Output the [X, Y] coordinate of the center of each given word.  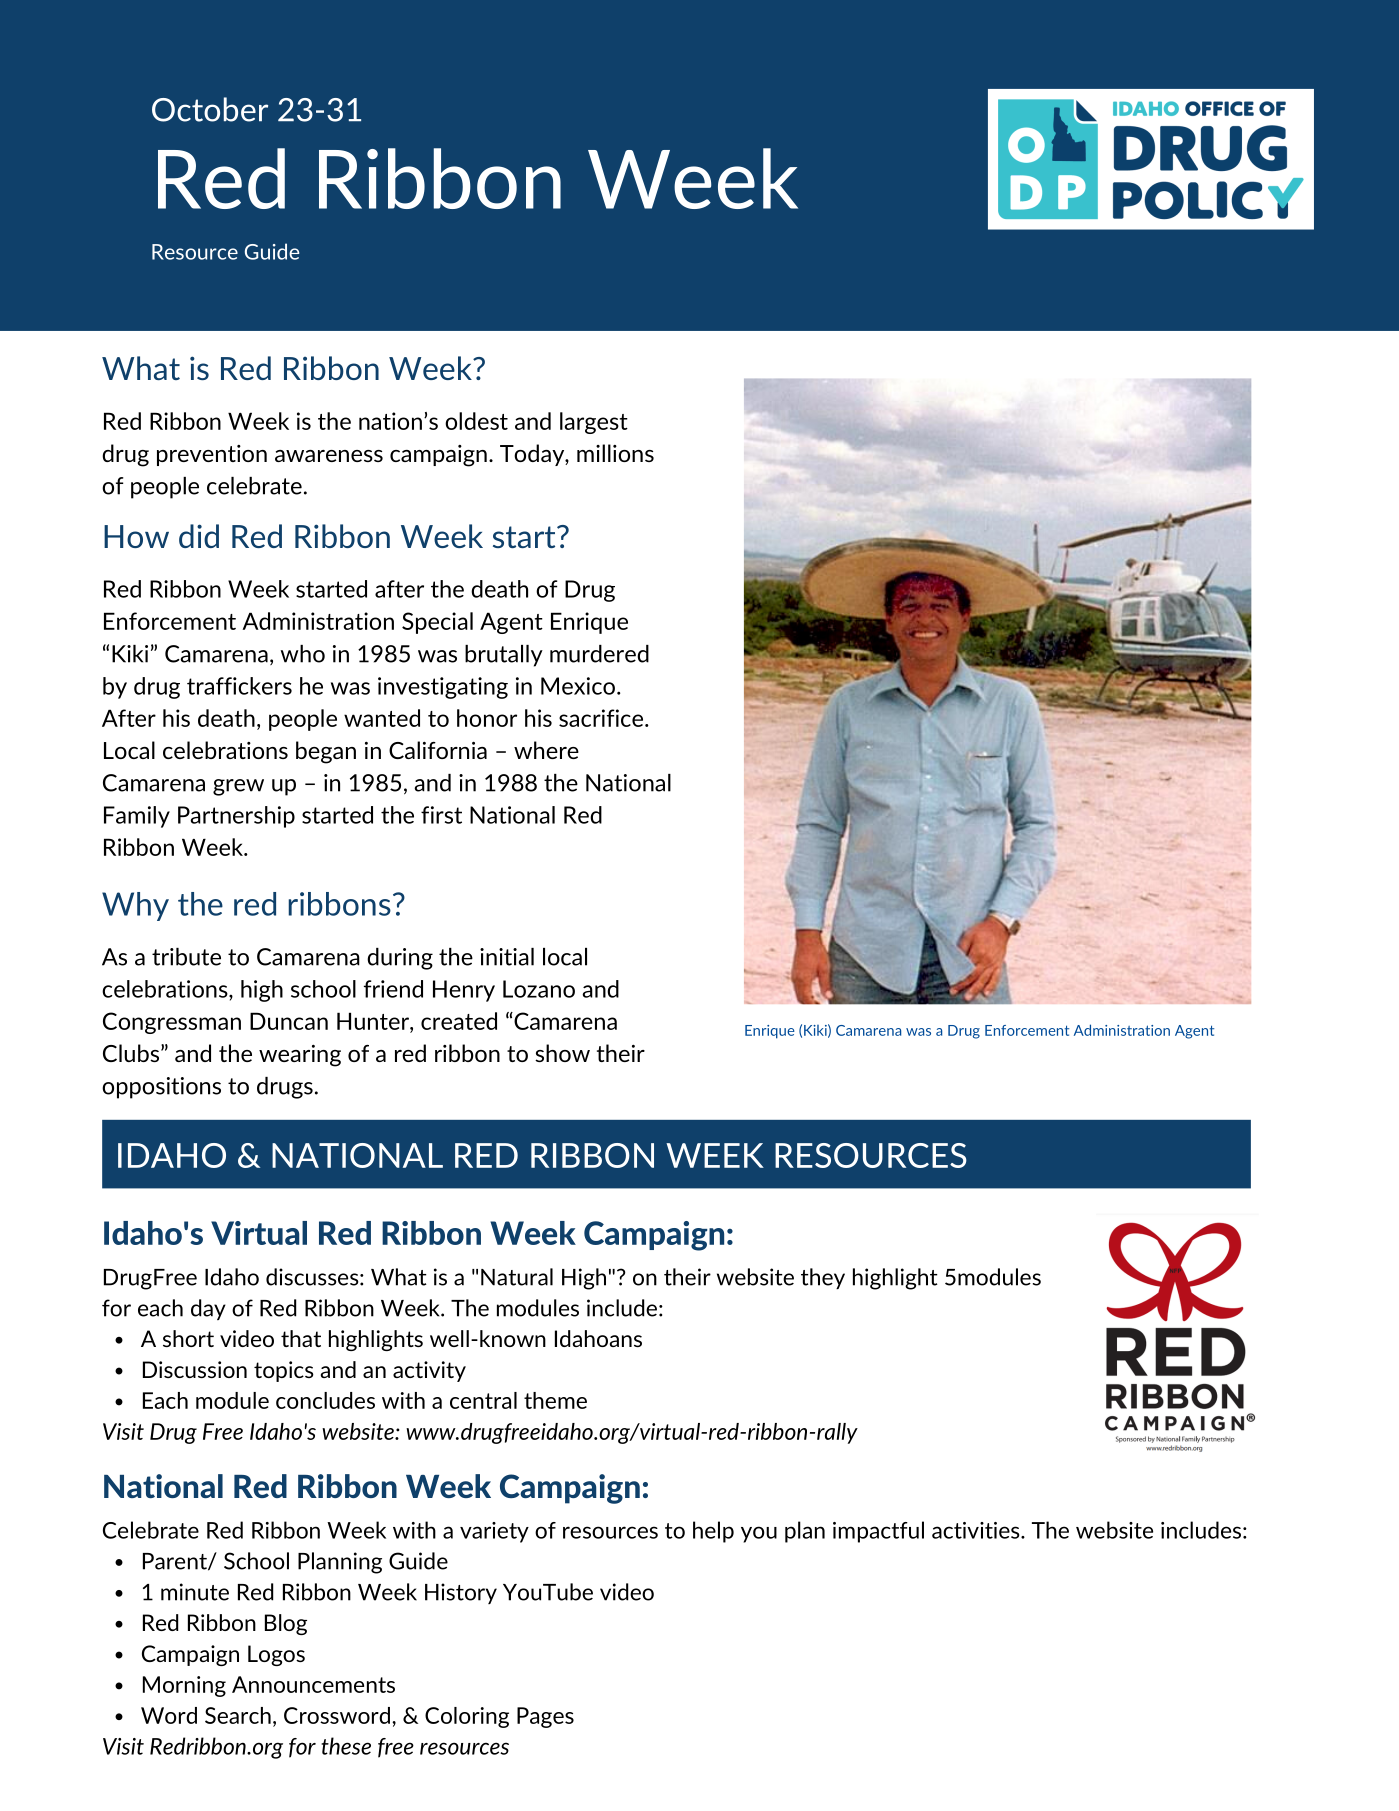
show [562, 1053]
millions [615, 453]
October [210, 109]
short [188, 1338]
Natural [517, 1277]
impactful [878, 1532]
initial [507, 957]
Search [238, 1715]
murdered [599, 654]
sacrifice [601, 718]
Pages [545, 1717]
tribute [186, 957]
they [823, 1278]
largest [594, 423]
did [199, 536]
